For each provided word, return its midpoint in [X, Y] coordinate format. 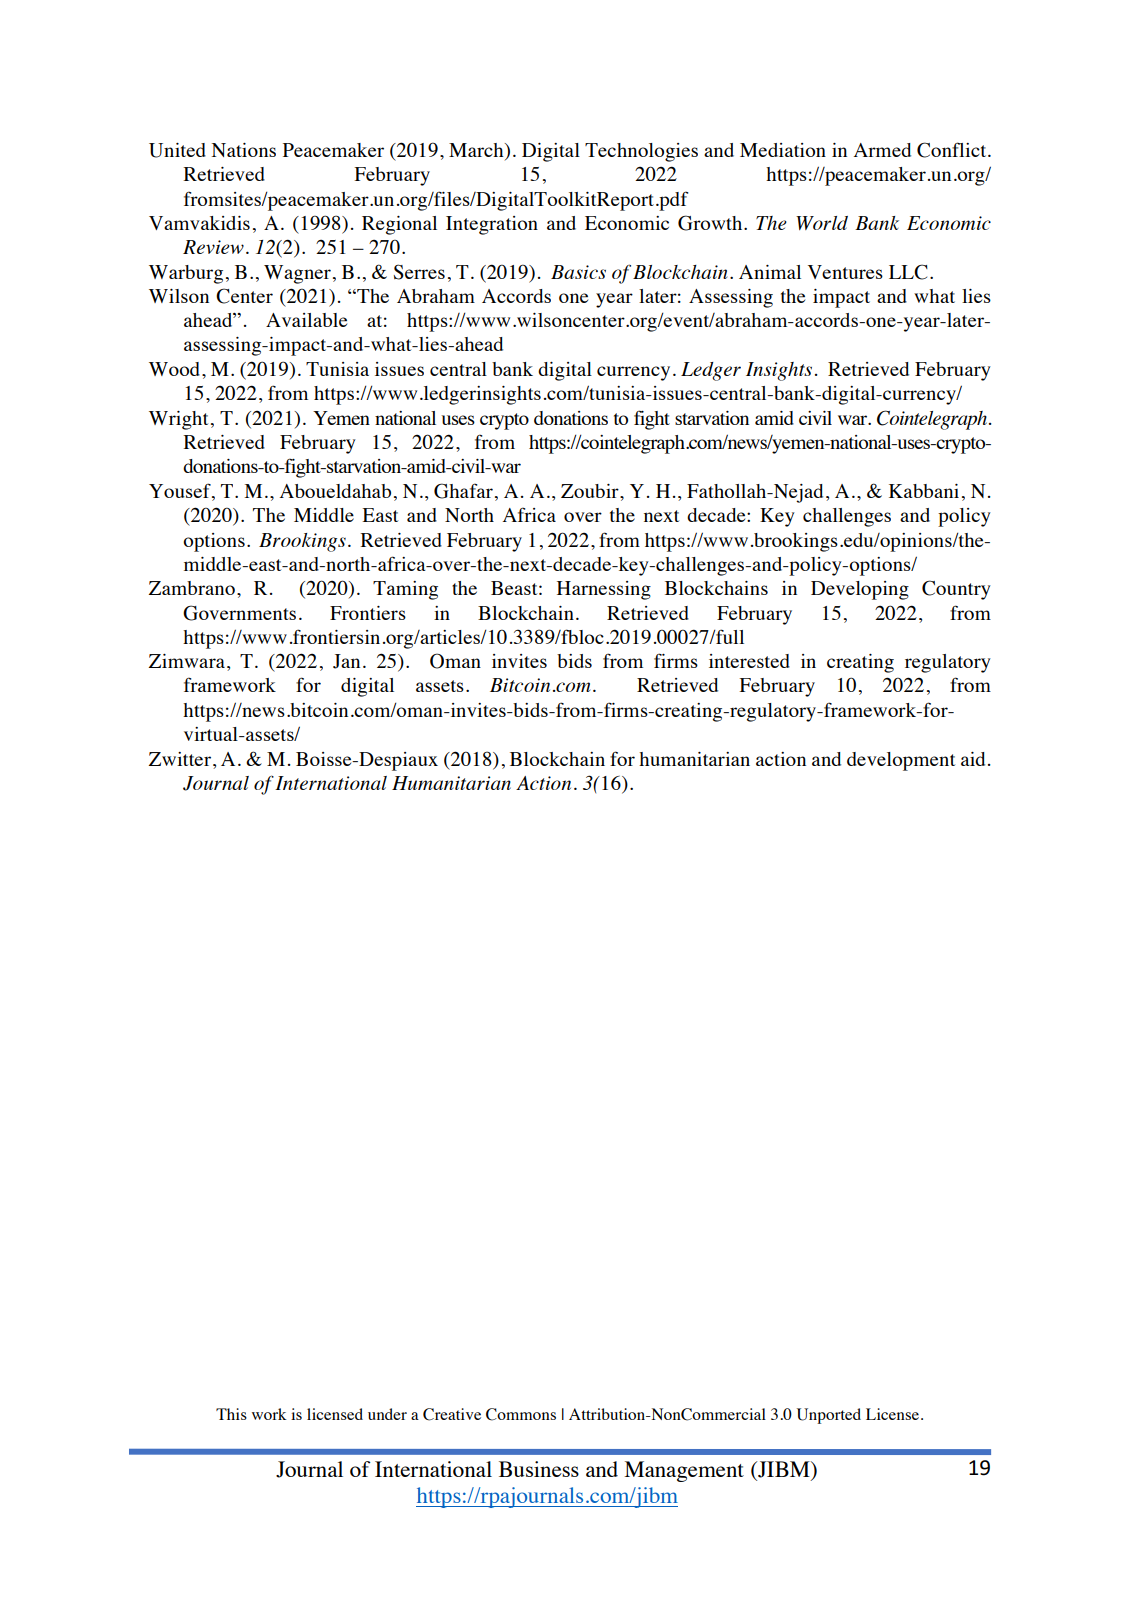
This [231, 1414]
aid [973, 759]
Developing [860, 590]
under [387, 1414]
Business [539, 1469]
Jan [346, 661]
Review [213, 247]
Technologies [641, 152]
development [901, 761]
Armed [882, 150]
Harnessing [604, 590]
